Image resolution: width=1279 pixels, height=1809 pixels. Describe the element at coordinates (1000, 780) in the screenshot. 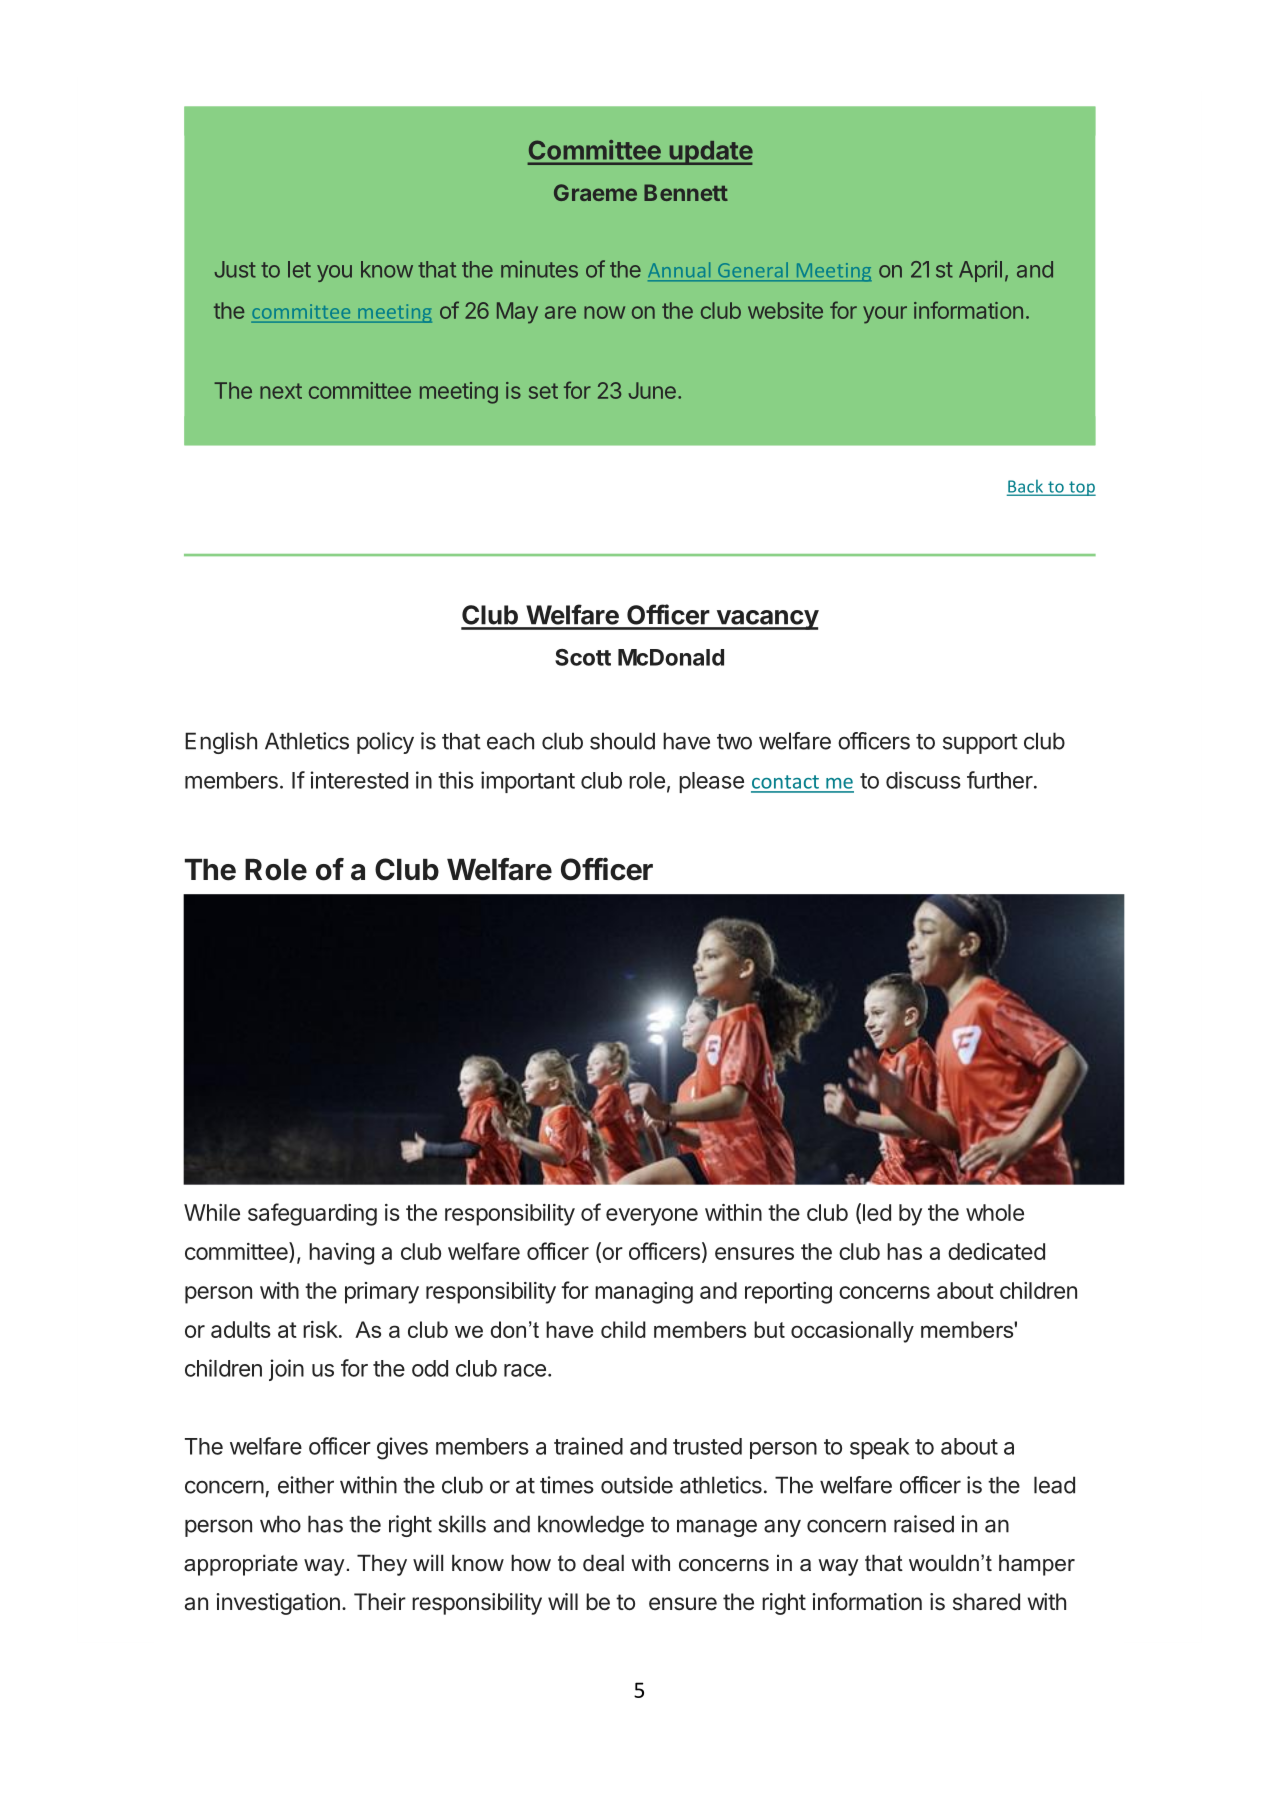

I see `further` at that location.
